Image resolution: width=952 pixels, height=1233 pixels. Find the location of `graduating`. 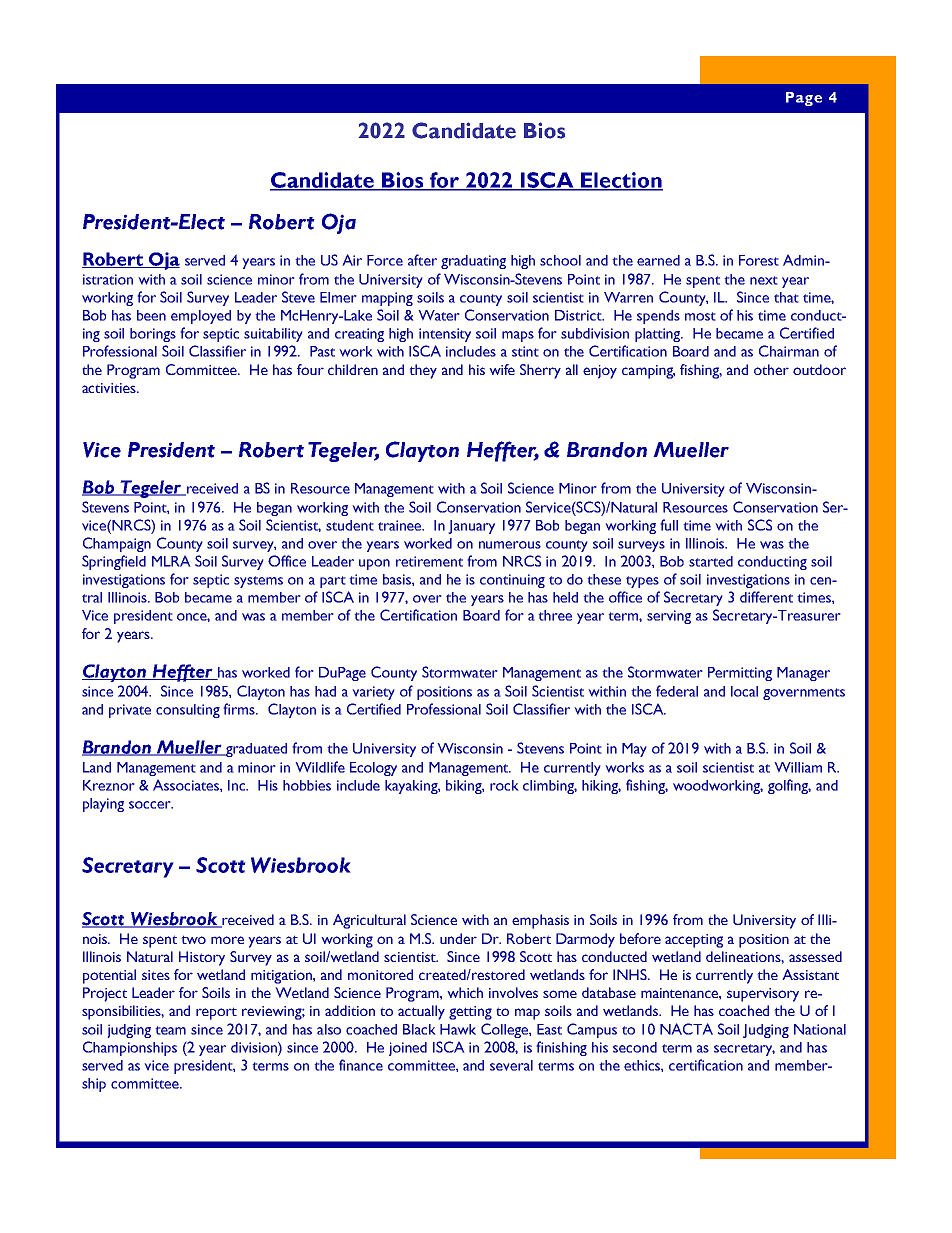

graduating is located at coordinates (473, 262).
